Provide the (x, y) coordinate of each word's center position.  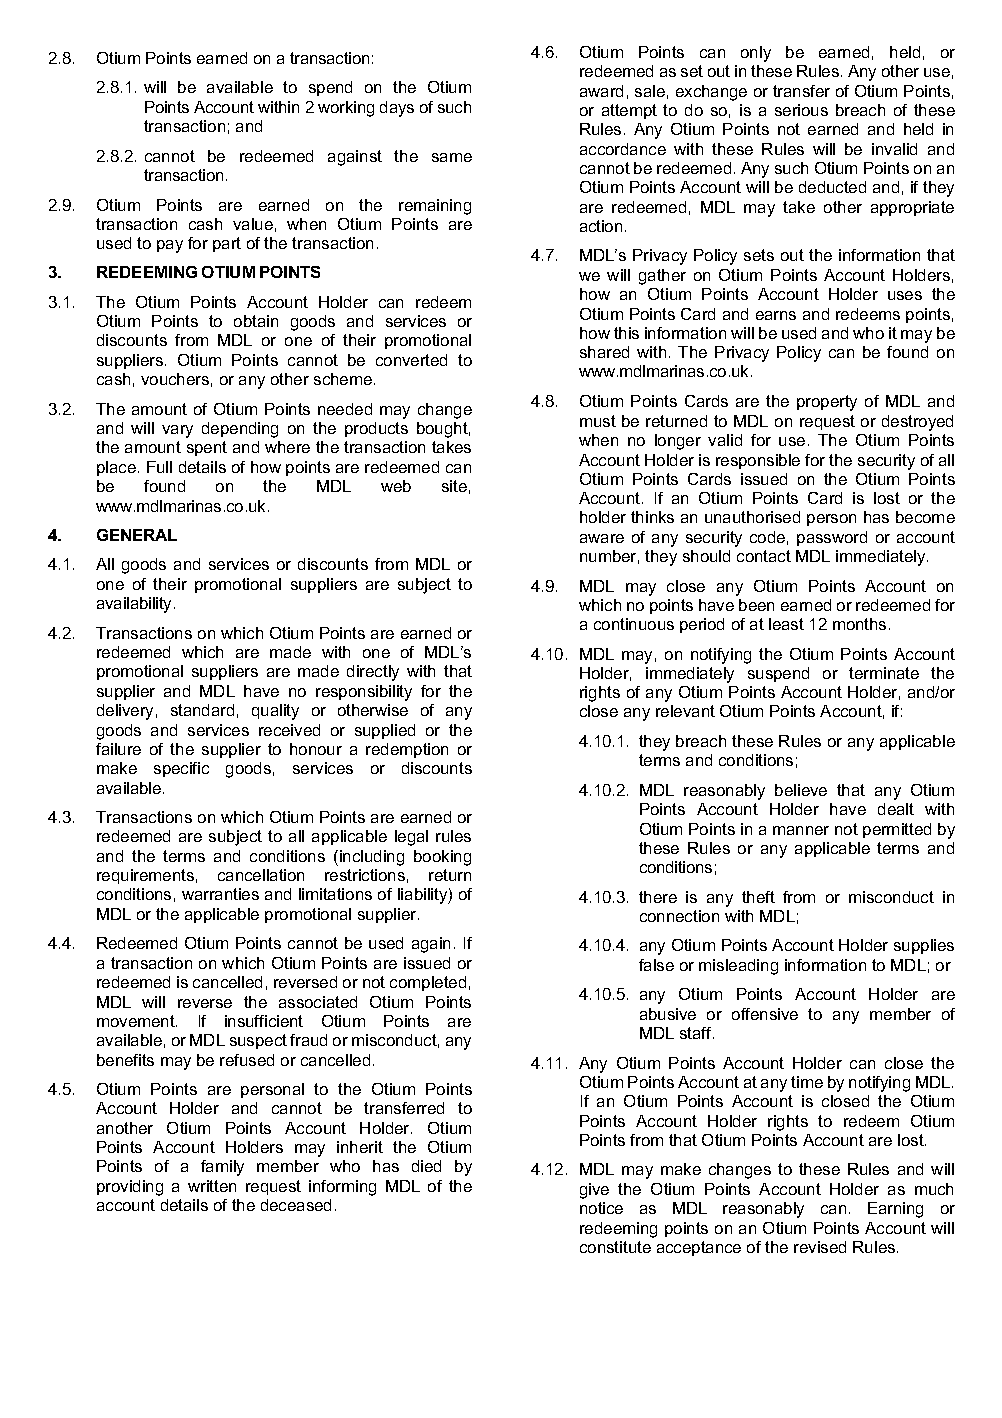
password (832, 538)
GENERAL (137, 535)
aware (602, 538)
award (601, 91)
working (346, 109)
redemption (407, 750)
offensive (765, 1014)
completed (428, 983)
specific (181, 769)
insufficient (264, 1021)
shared (604, 352)
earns (776, 315)
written (212, 1186)
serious (801, 110)
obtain (256, 321)
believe (801, 790)
